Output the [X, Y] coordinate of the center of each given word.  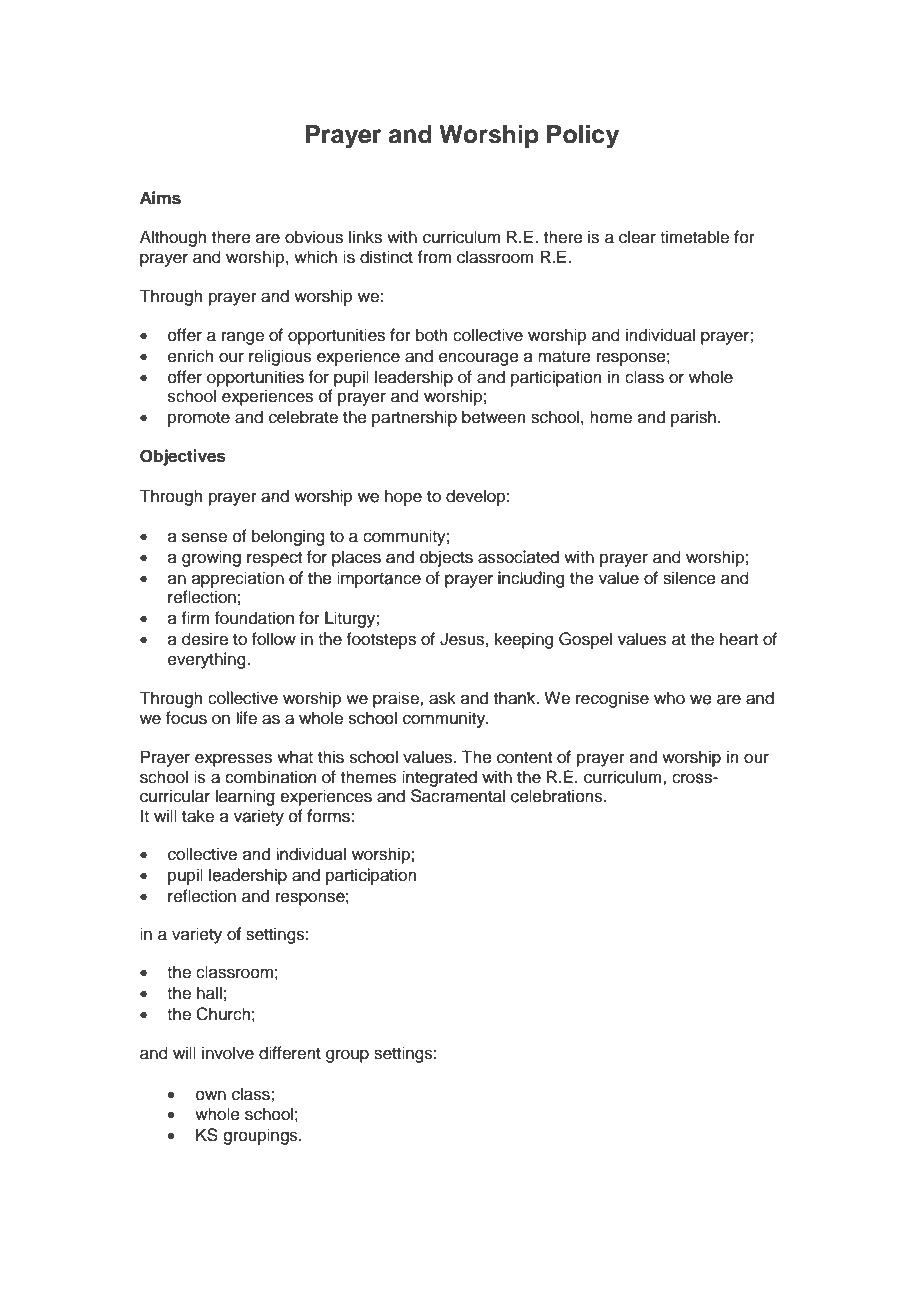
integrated [439, 778]
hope [403, 498]
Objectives [183, 457]
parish [695, 418]
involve [228, 1053]
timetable [694, 237]
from [434, 257]
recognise [611, 700]
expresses [233, 760]
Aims [160, 198]
